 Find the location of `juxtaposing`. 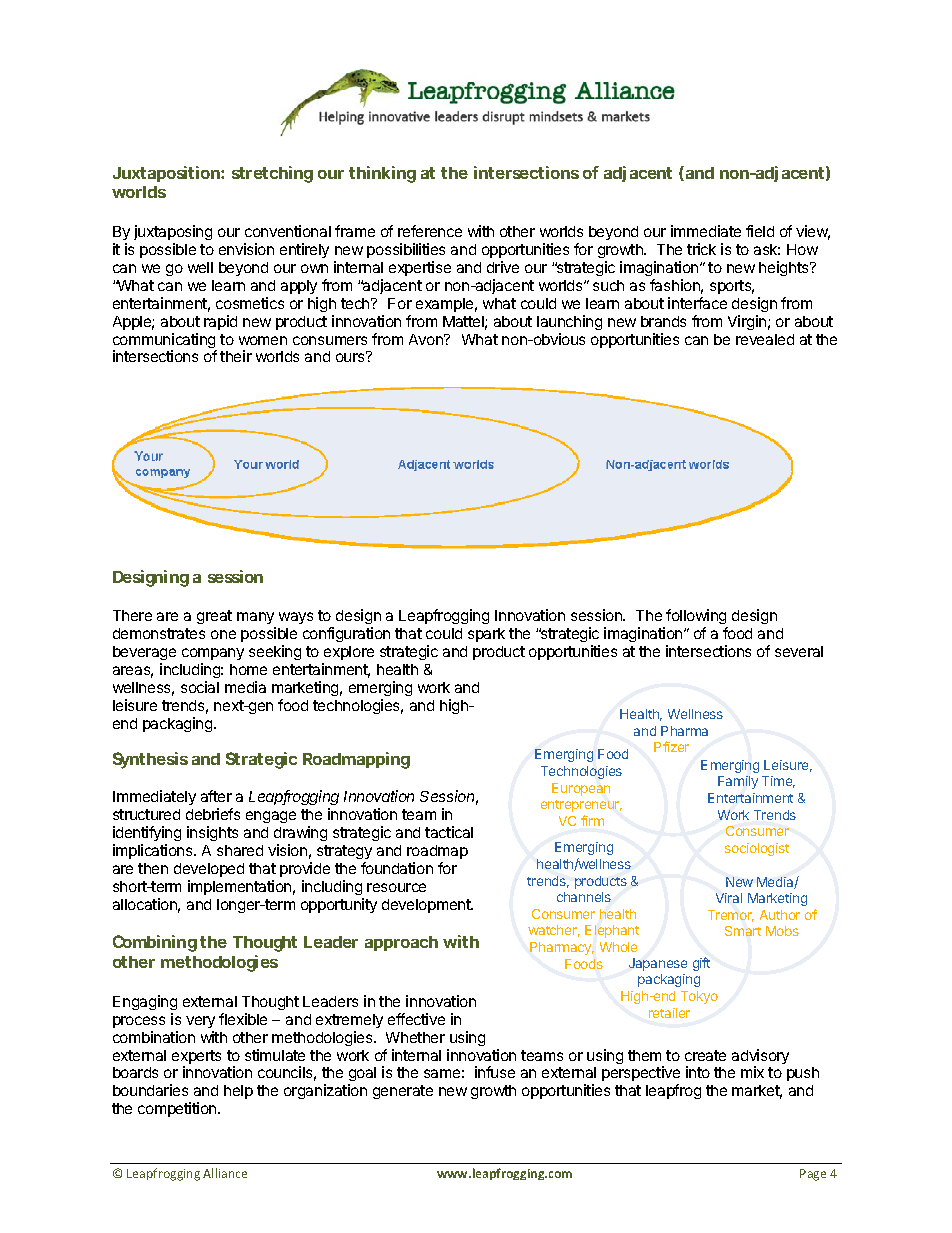

juxtaposing is located at coordinates (173, 234).
